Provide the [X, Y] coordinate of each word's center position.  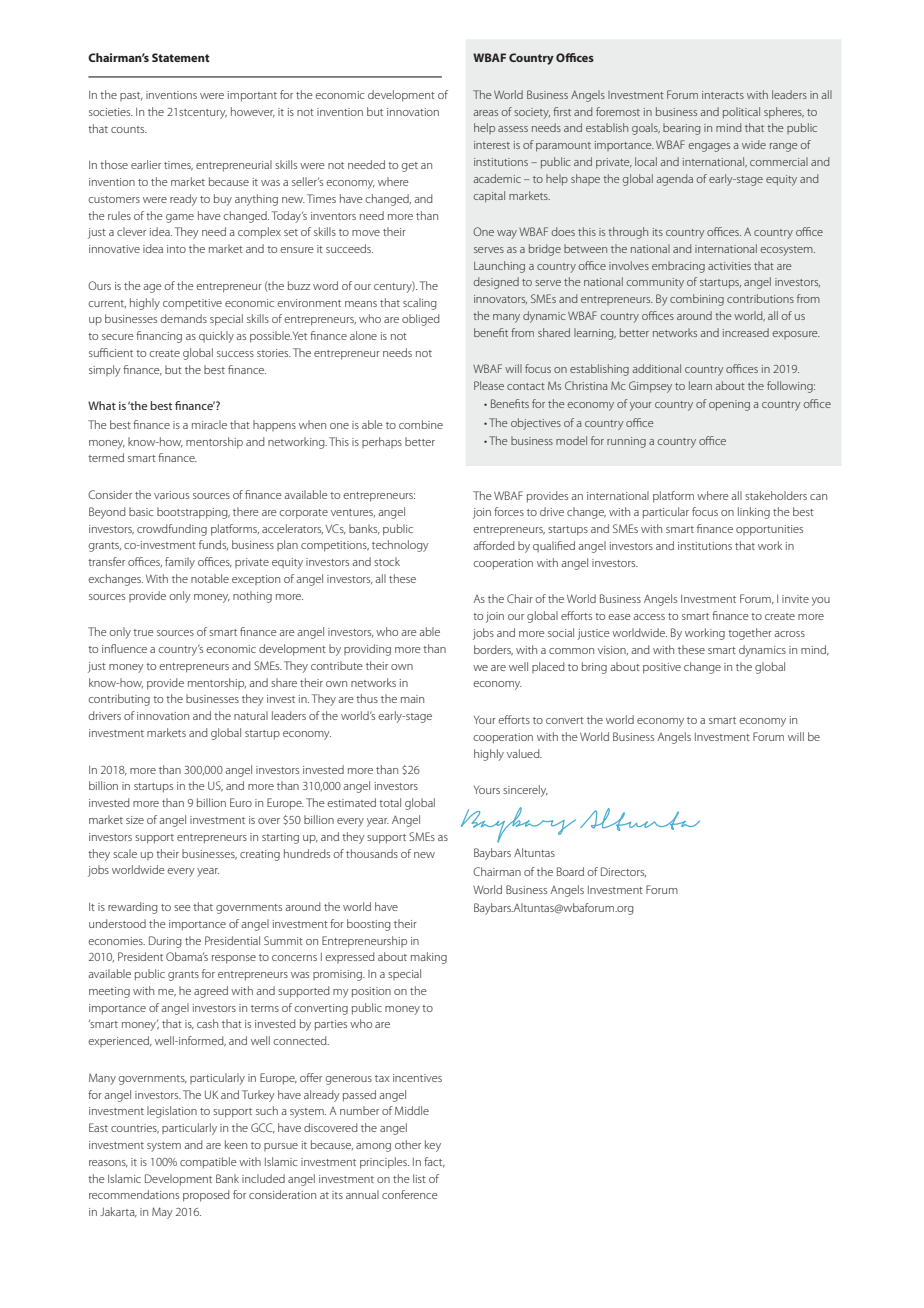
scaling [420, 304]
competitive [192, 304]
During [165, 942]
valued [524, 753]
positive [662, 668]
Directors [623, 872]
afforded [494, 545]
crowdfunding [172, 530]
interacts [723, 95]
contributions [760, 298]
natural [251, 715]
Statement [181, 57]
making [429, 958]
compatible [208, 1163]
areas [485, 113]
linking [754, 513]
